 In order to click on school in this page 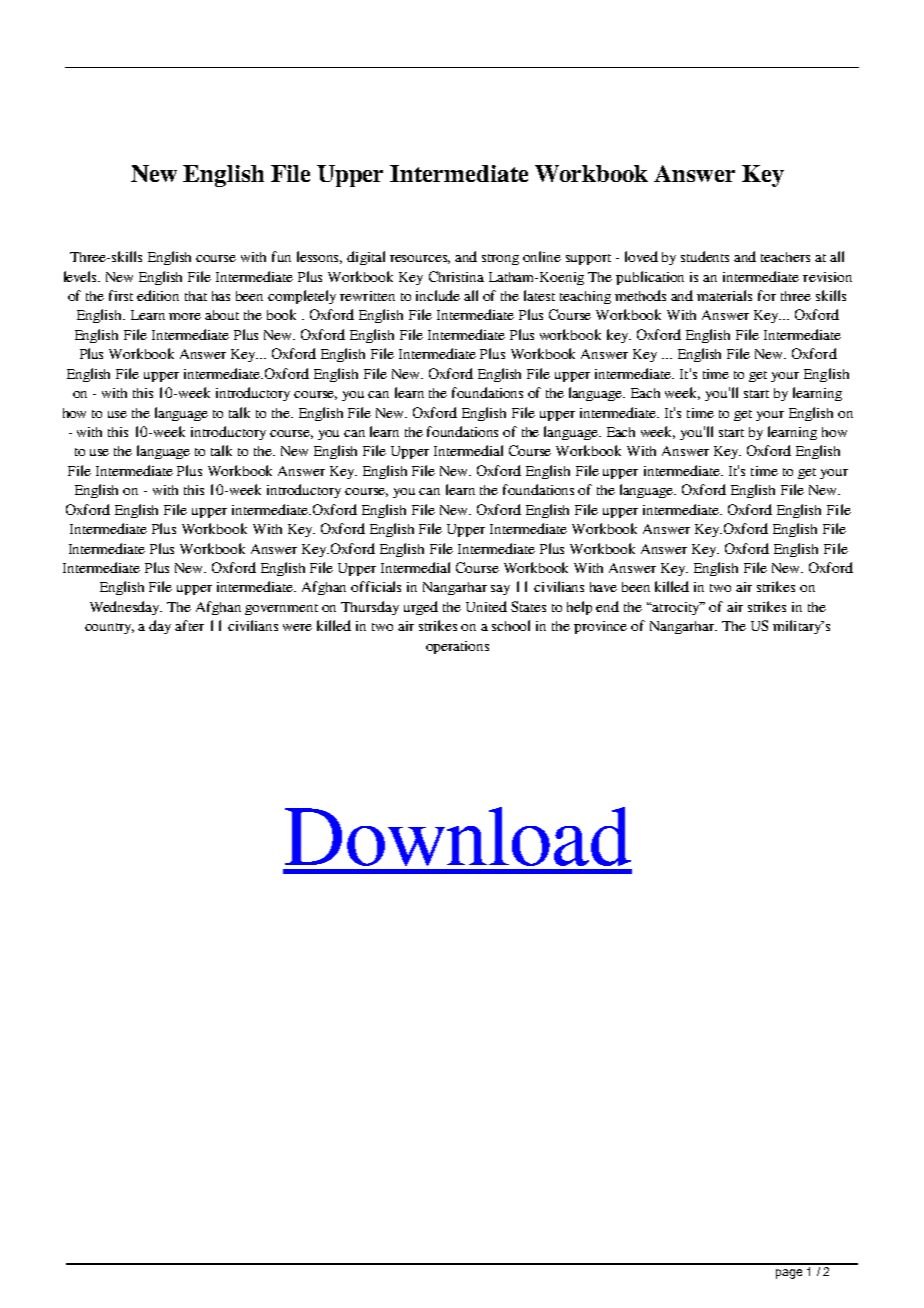, I will do `click(511, 625)`.
